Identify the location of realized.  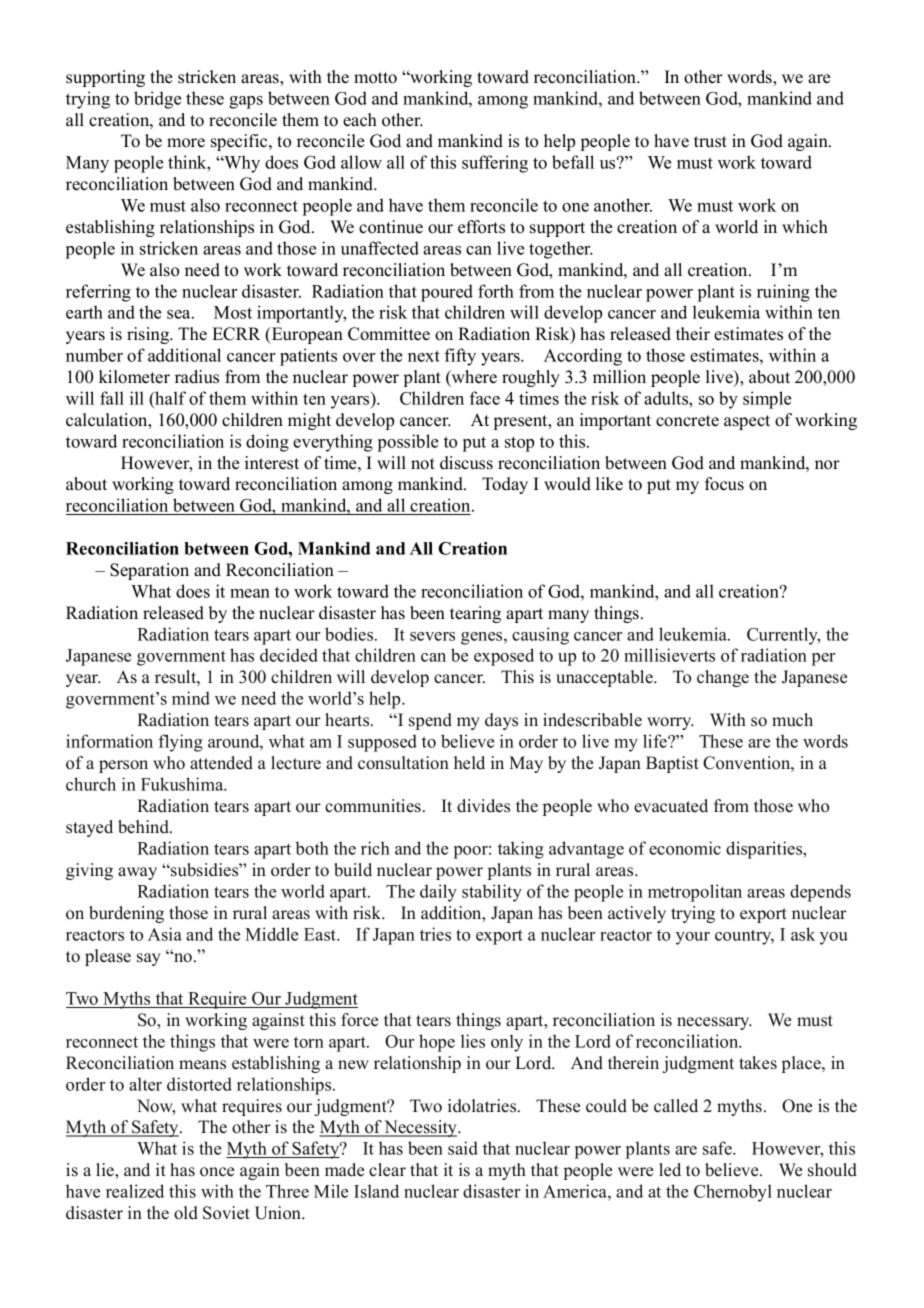
(135, 1191).
